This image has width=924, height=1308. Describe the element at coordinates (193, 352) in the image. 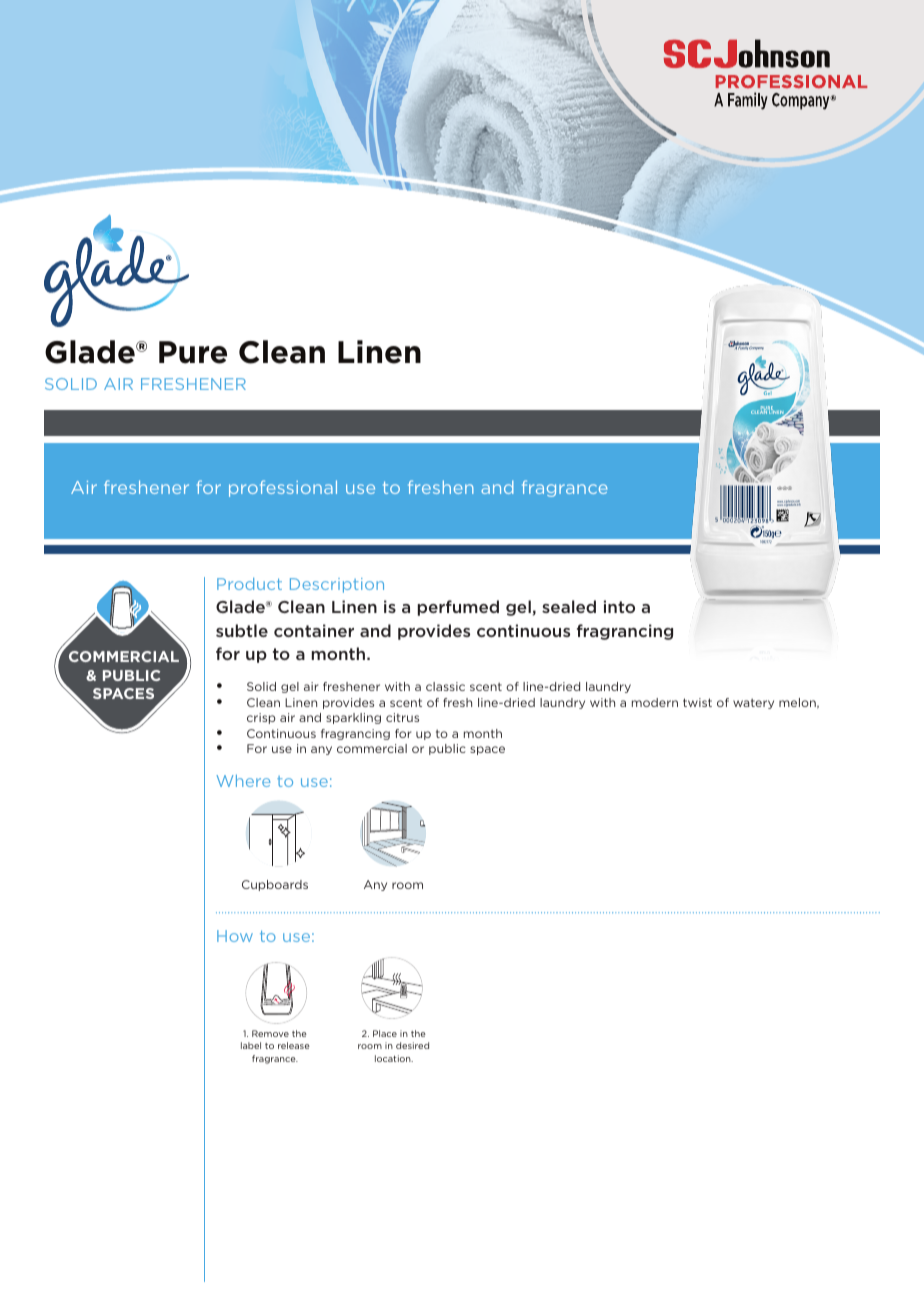

I see `Pure` at that location.
